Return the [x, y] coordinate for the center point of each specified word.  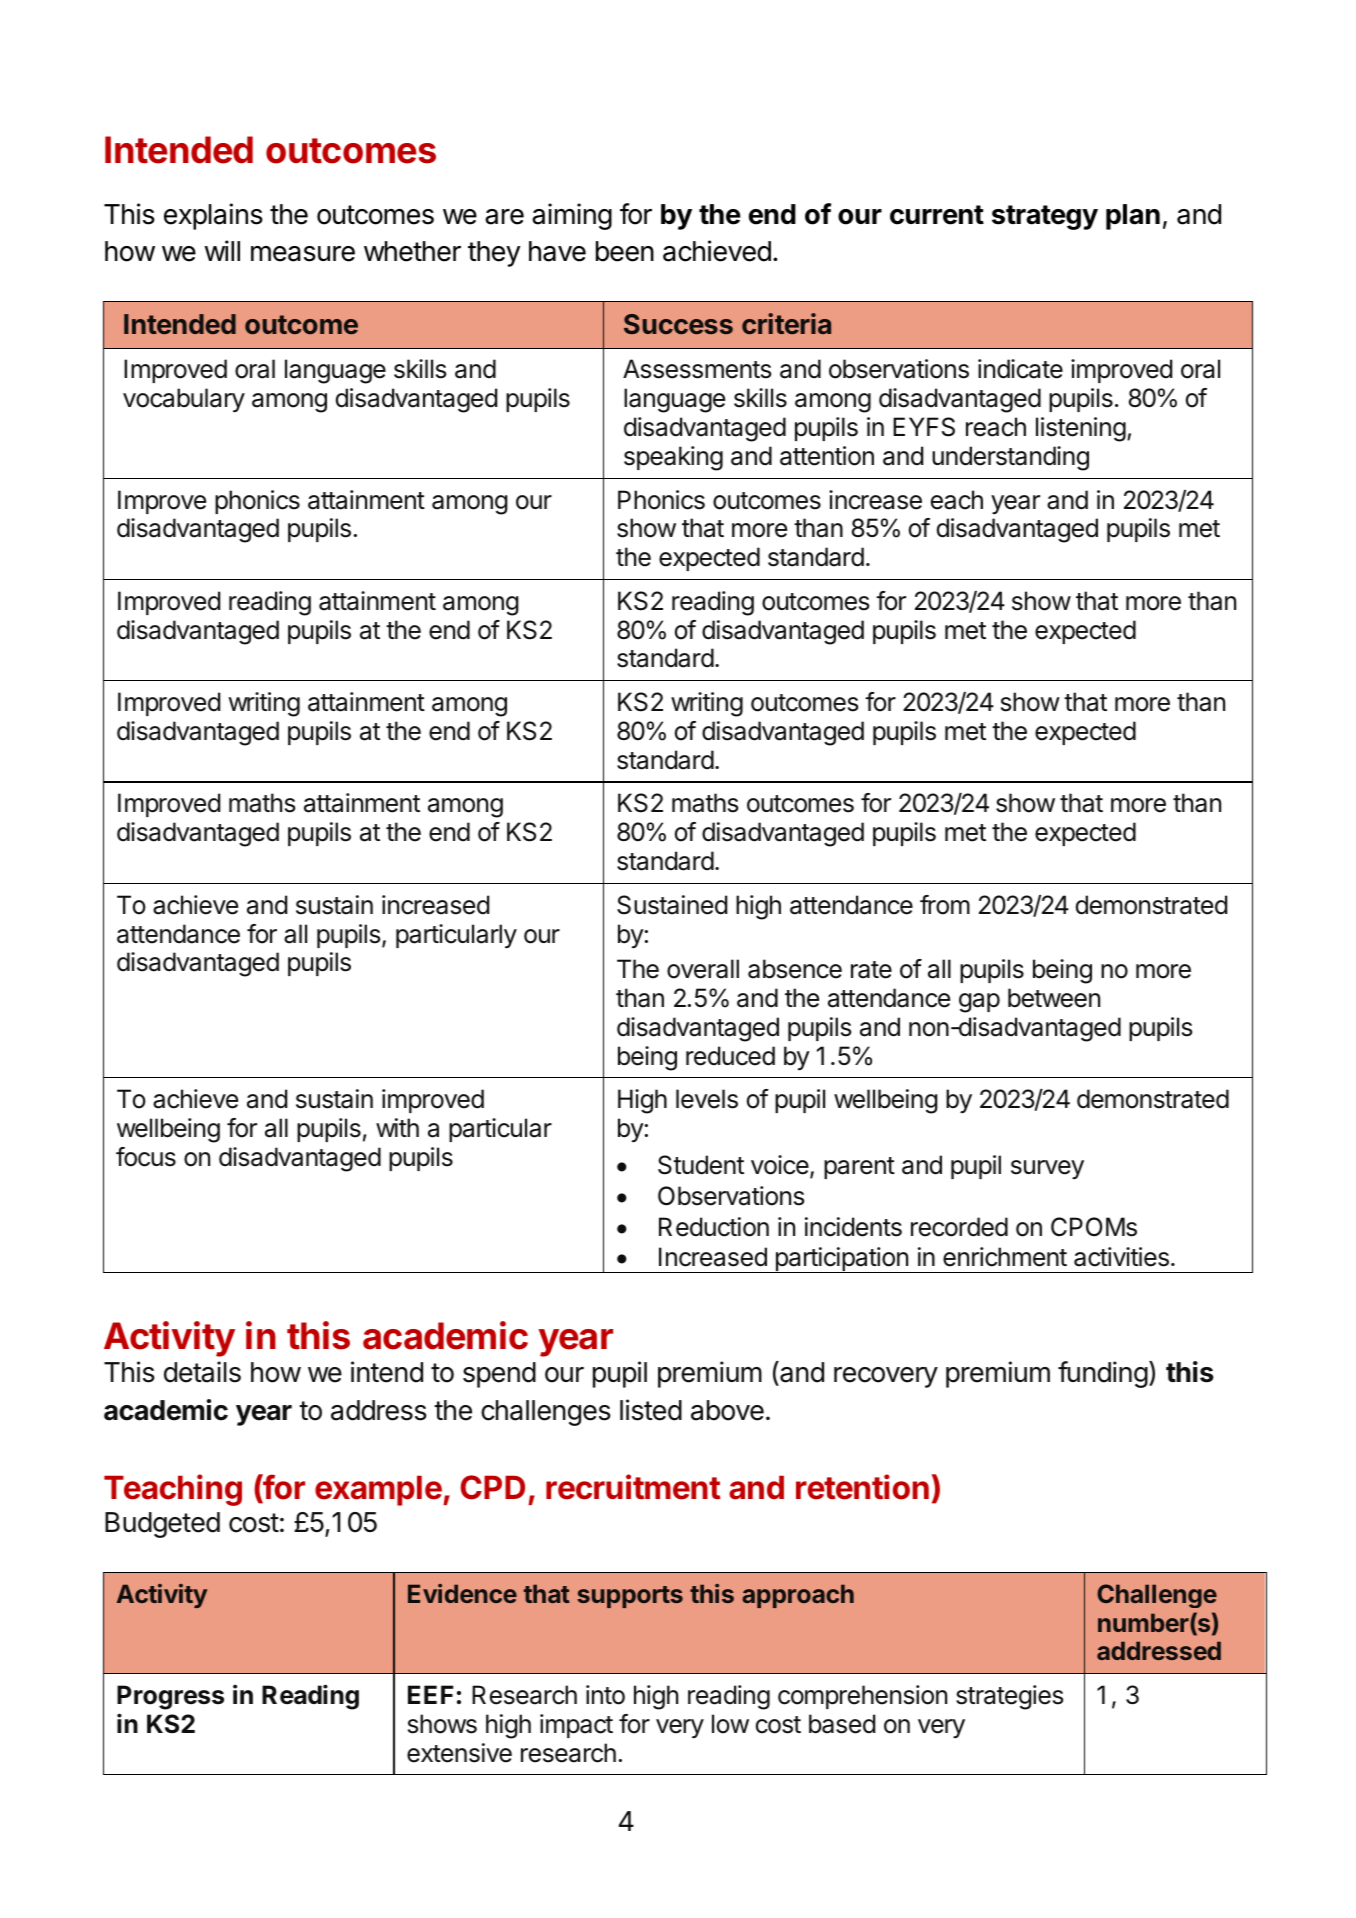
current [937, 215]
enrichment [1005, 1257]
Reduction [714, 1227]
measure [303, 254]
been [625, 251]
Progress [170, 1697]
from [945, 905]
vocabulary [184, 400]
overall [703, 969]
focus [146, 1157]
